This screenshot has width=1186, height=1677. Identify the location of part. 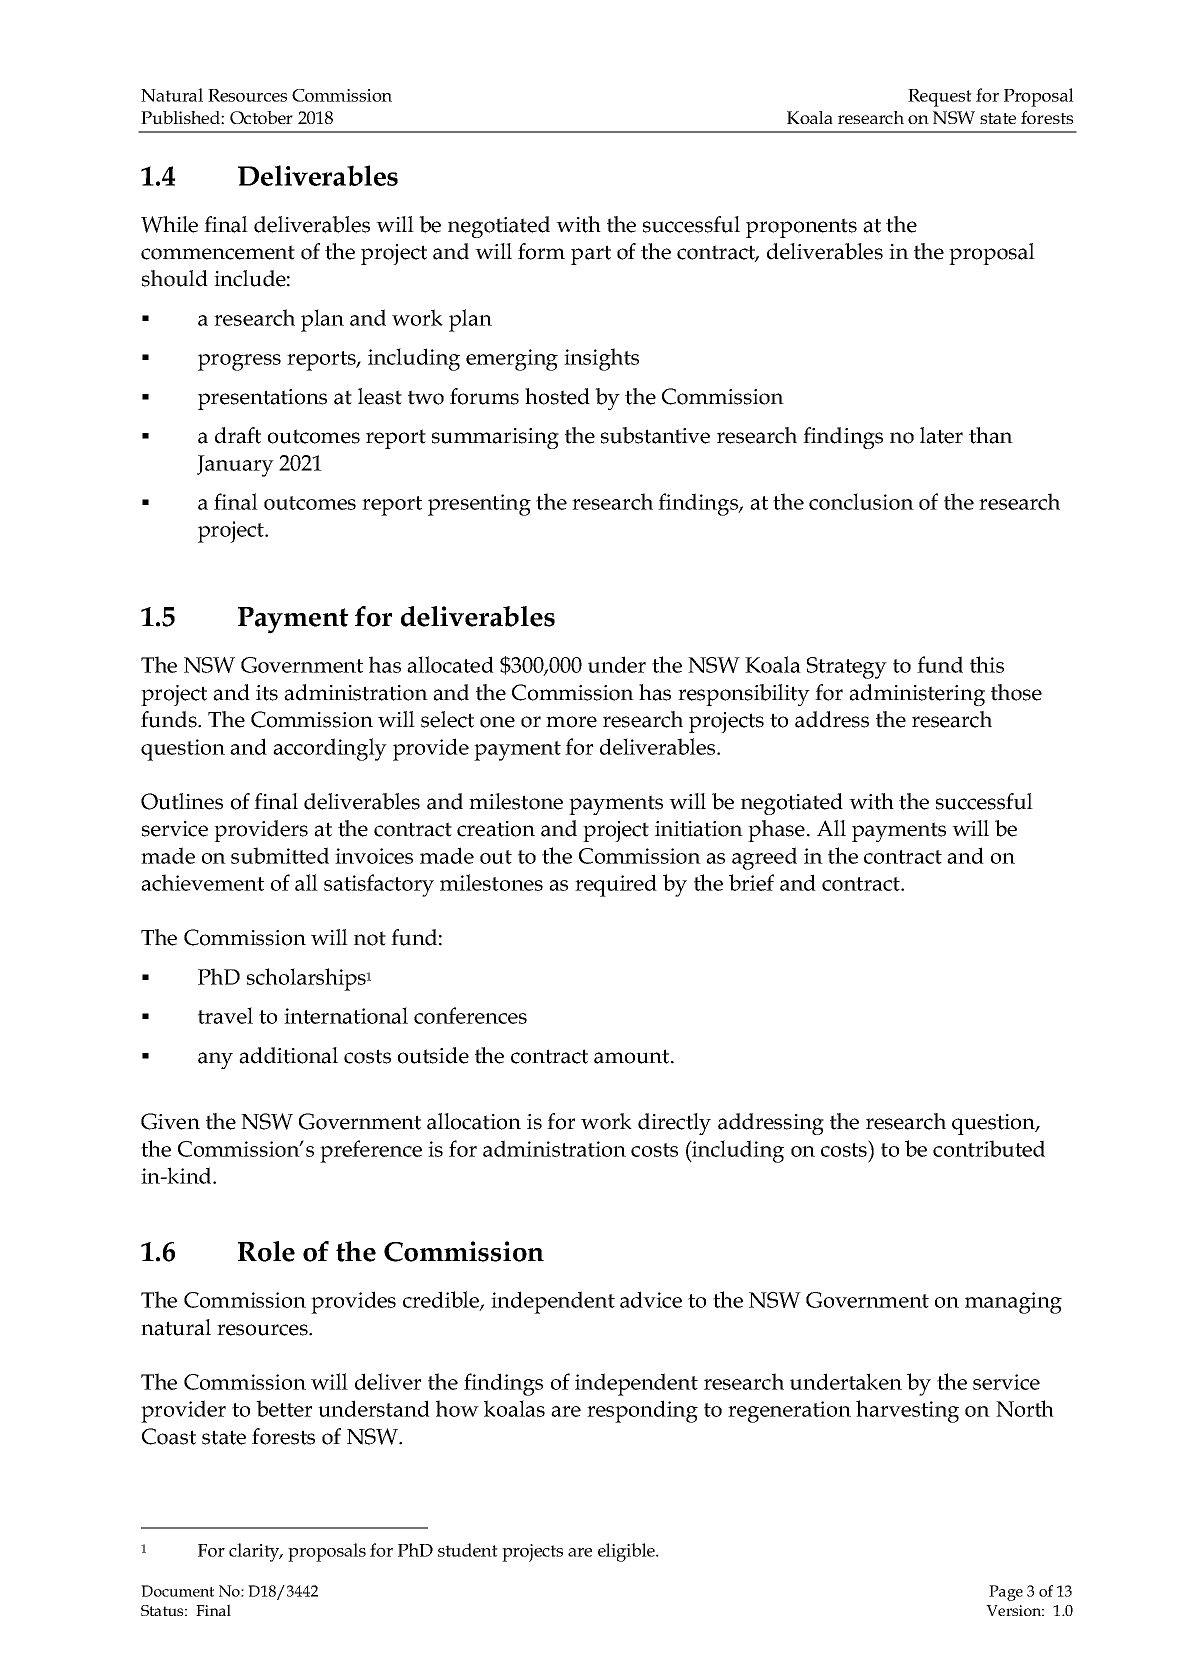
(591, 255).
